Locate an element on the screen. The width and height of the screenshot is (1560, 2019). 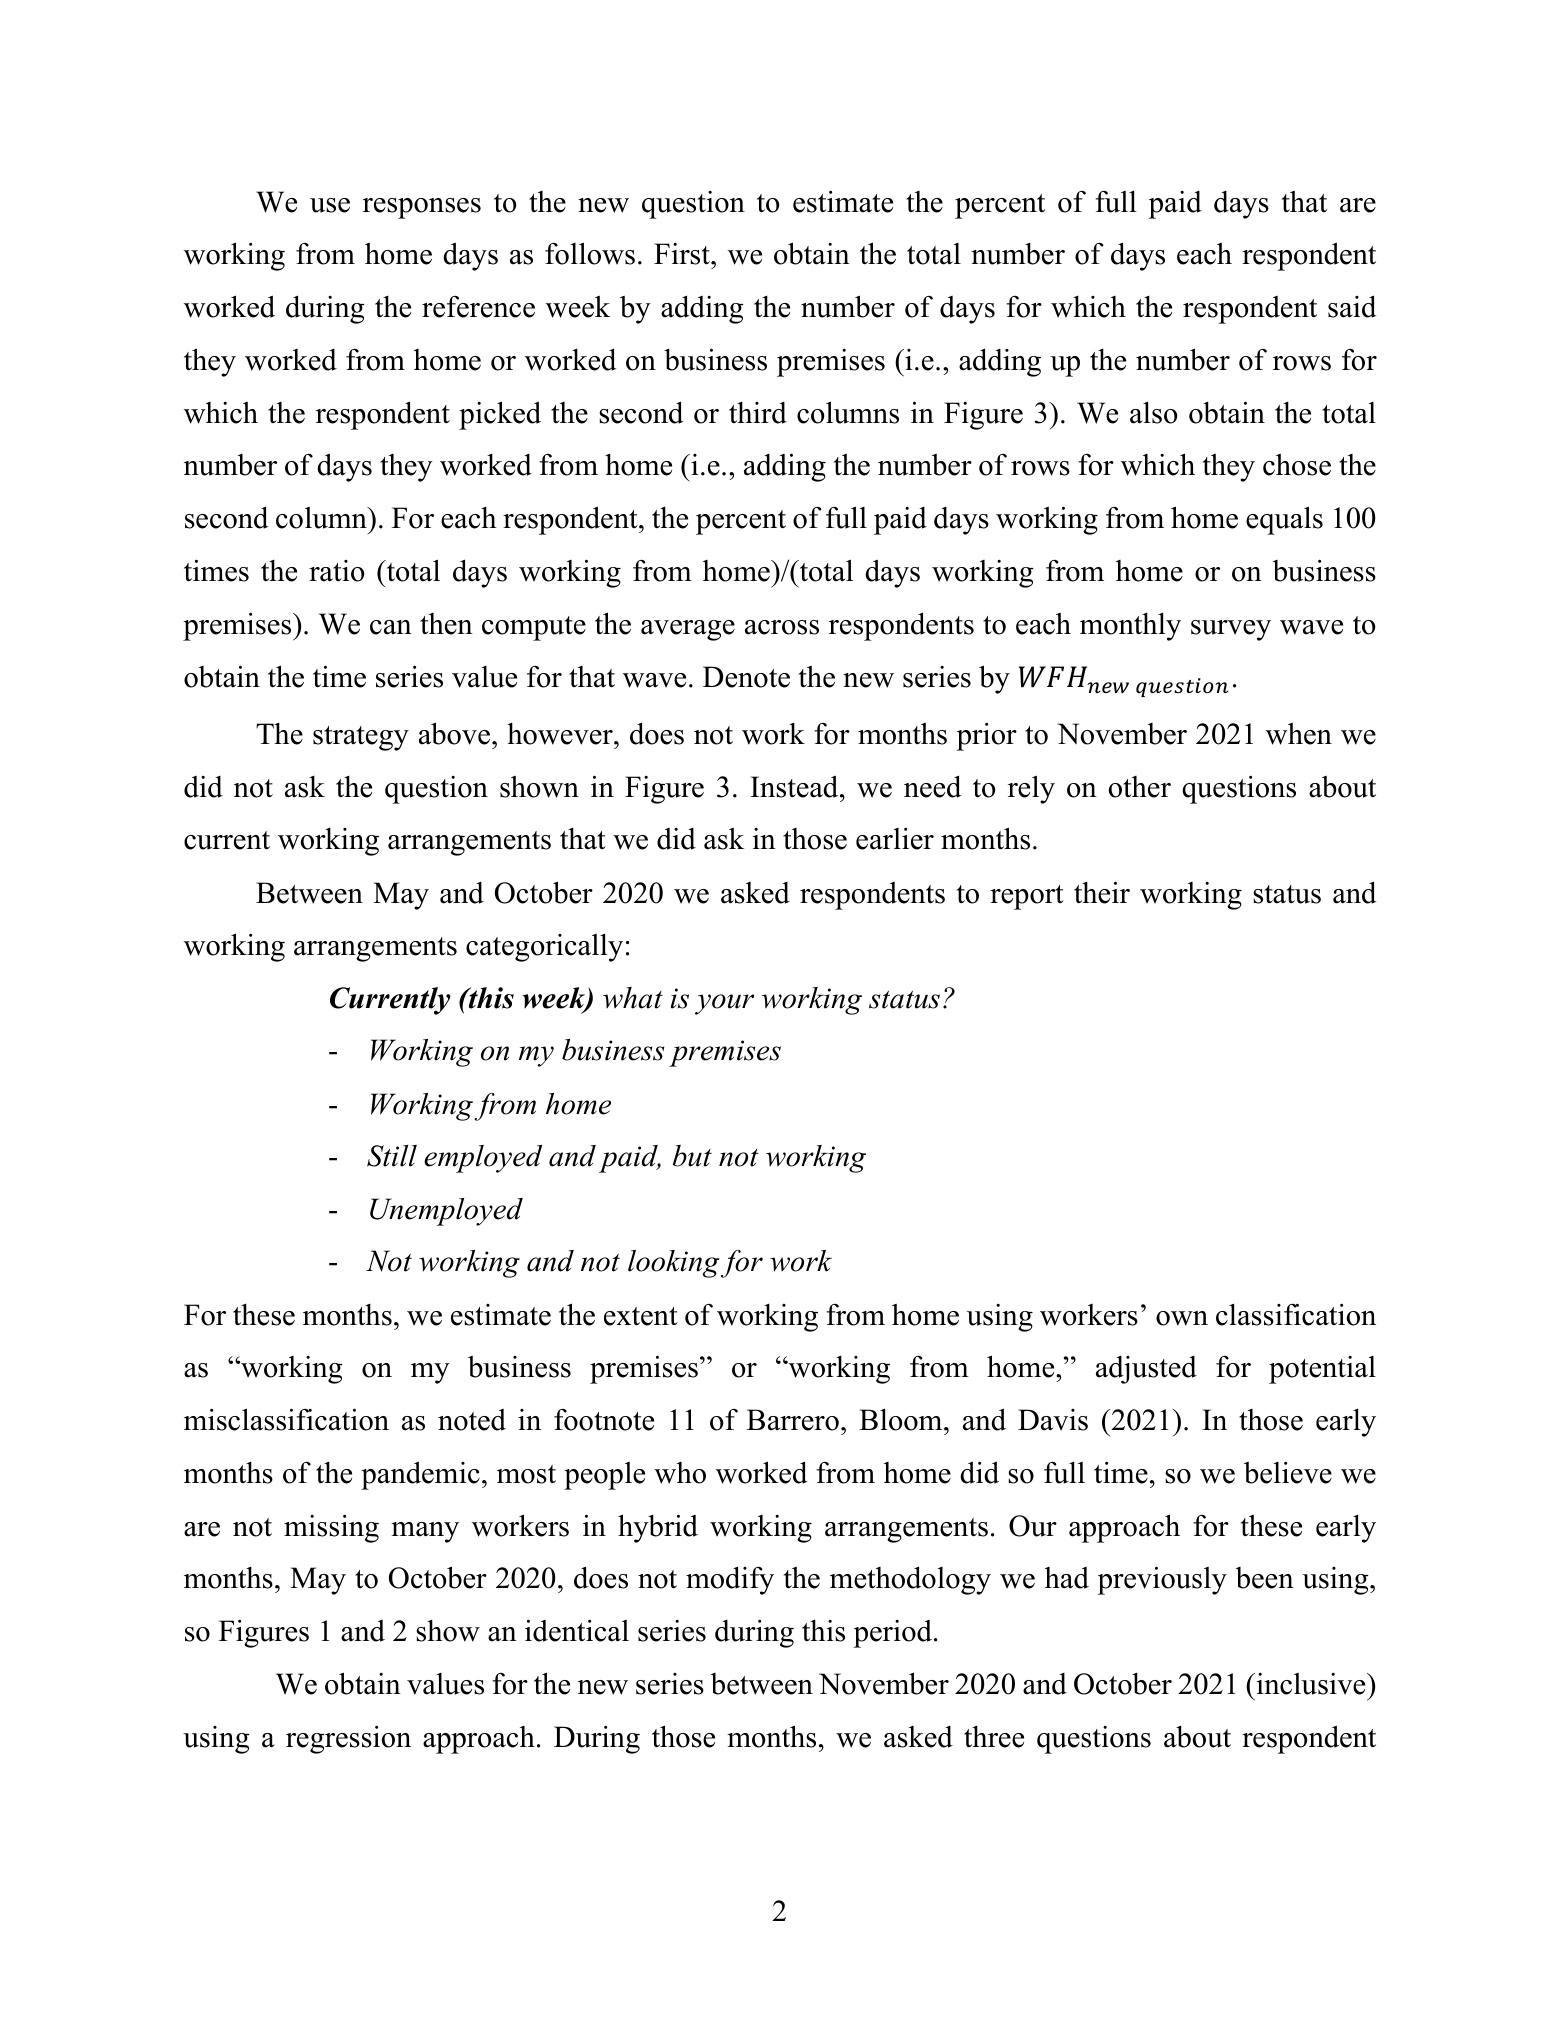
responses is located at coordinates (422, 208).
